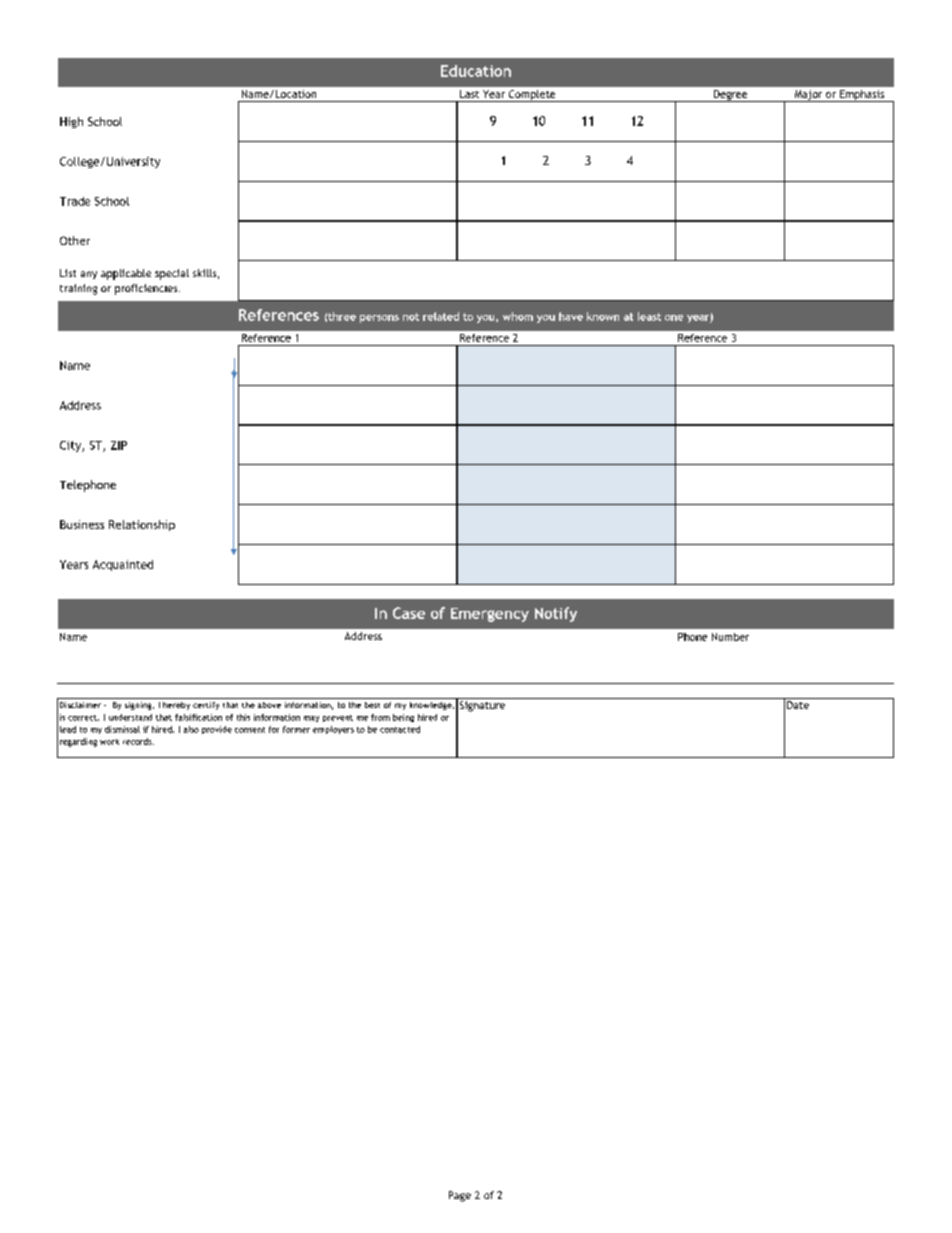  What do you see at coordinates (441, 316) in the screenshot?
I see `related` at bounding box center [441, 316].
